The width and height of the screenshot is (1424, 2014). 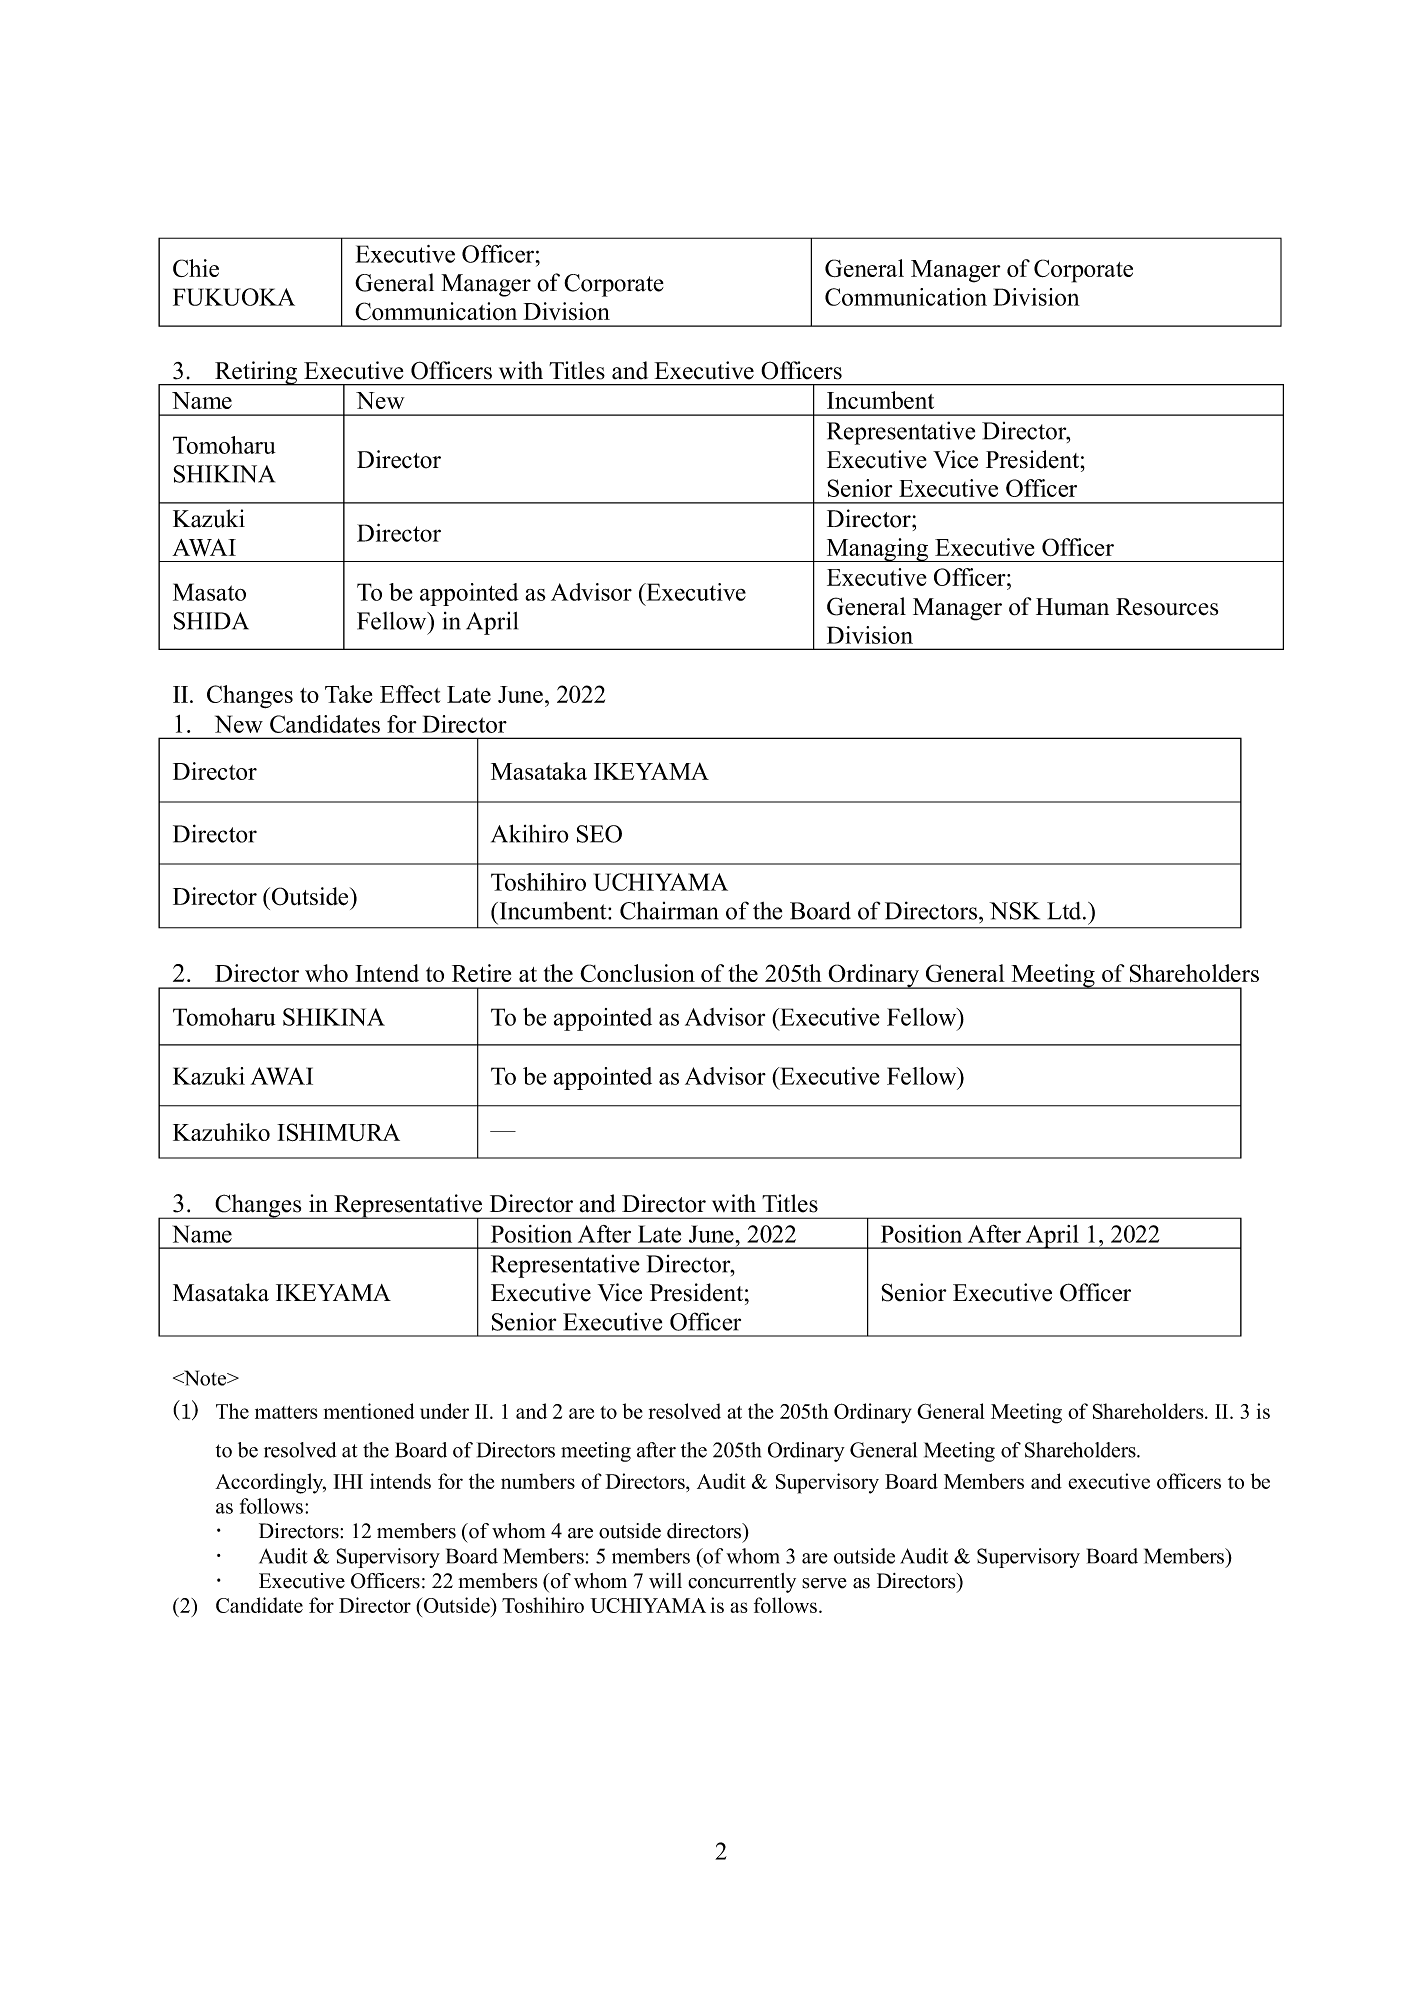 What do you see at coordinates (234, 297) in the screenshot?
I see `FUKUOKA` at bounding box center [234, 297].
